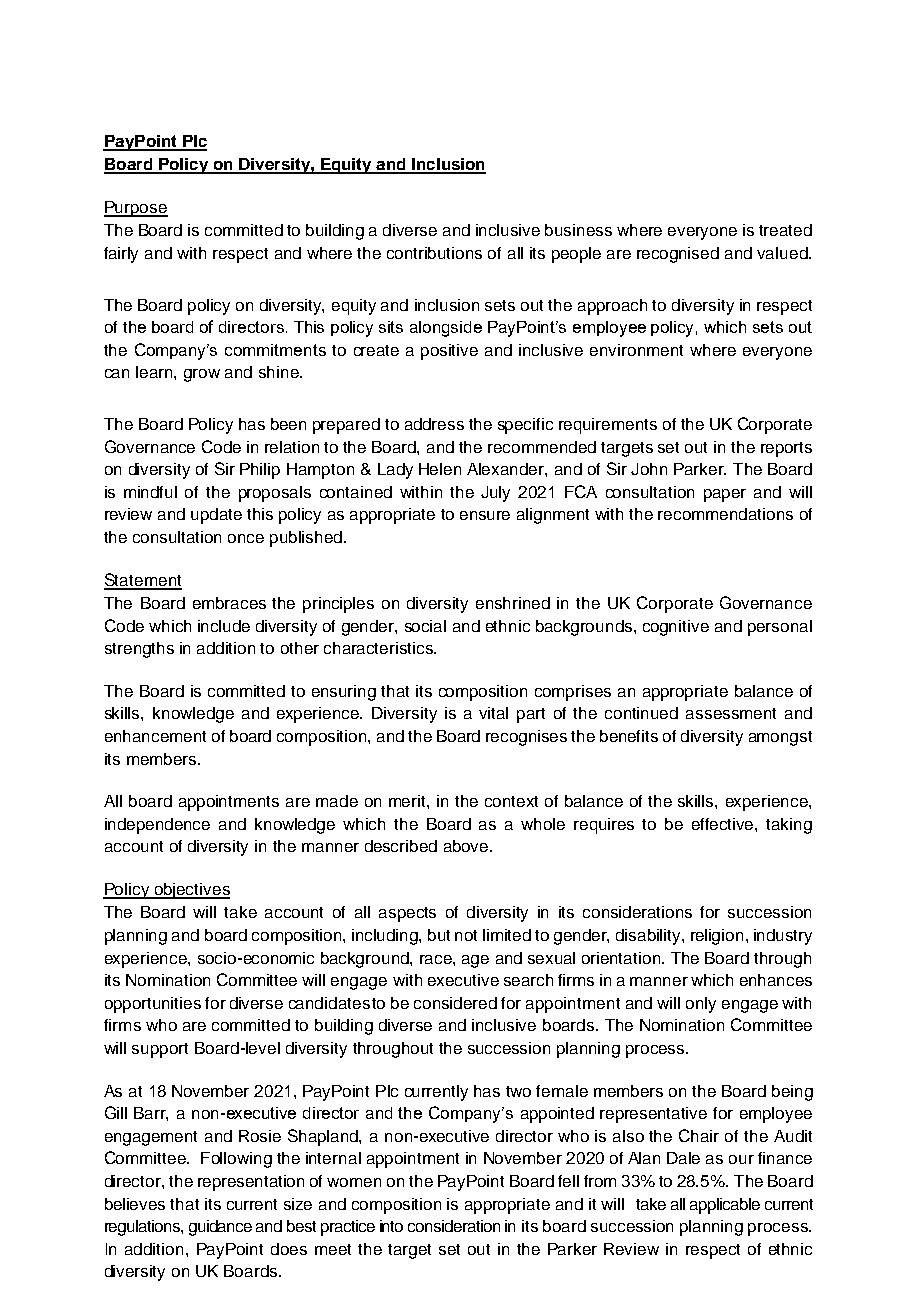  What do you see at coordinates (493, 713) in the document?
I see `vital` at bounding box center [493, 713].
